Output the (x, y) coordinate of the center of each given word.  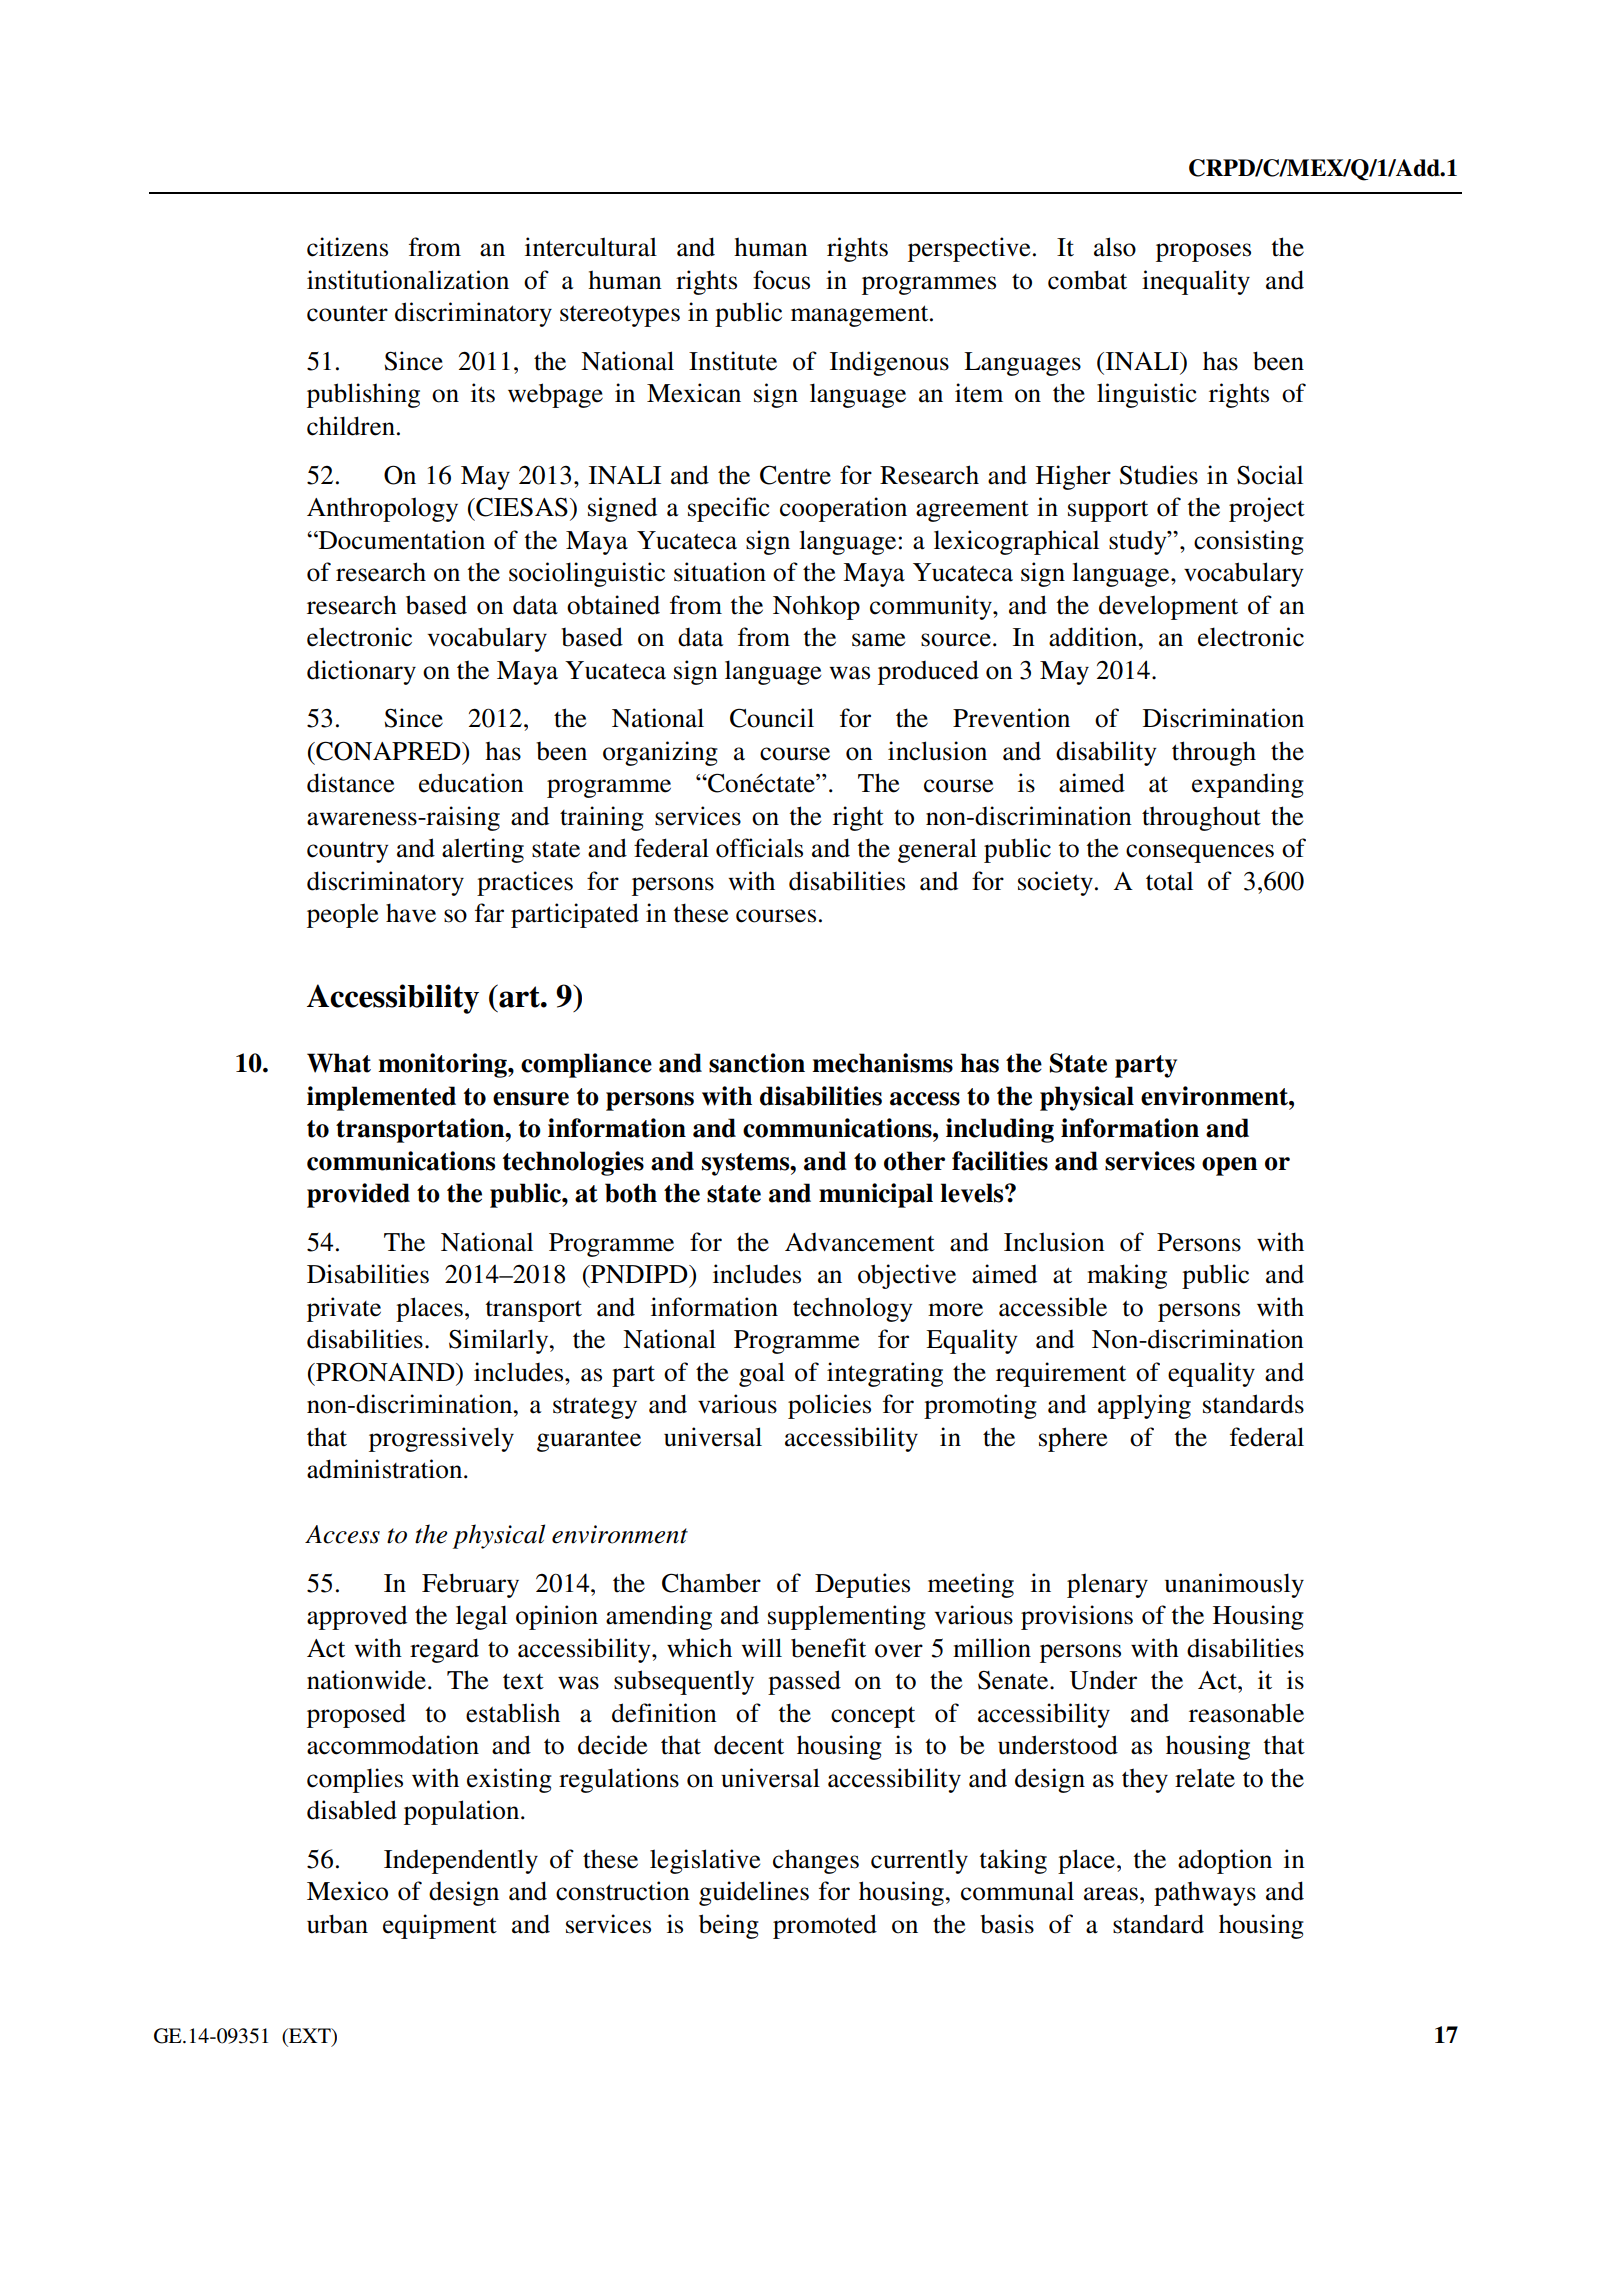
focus (781, 280)
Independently (461, 1861)
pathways (1205, 1893)
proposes (1203, 252)
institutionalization (408, 280)
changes (816, 1861)
